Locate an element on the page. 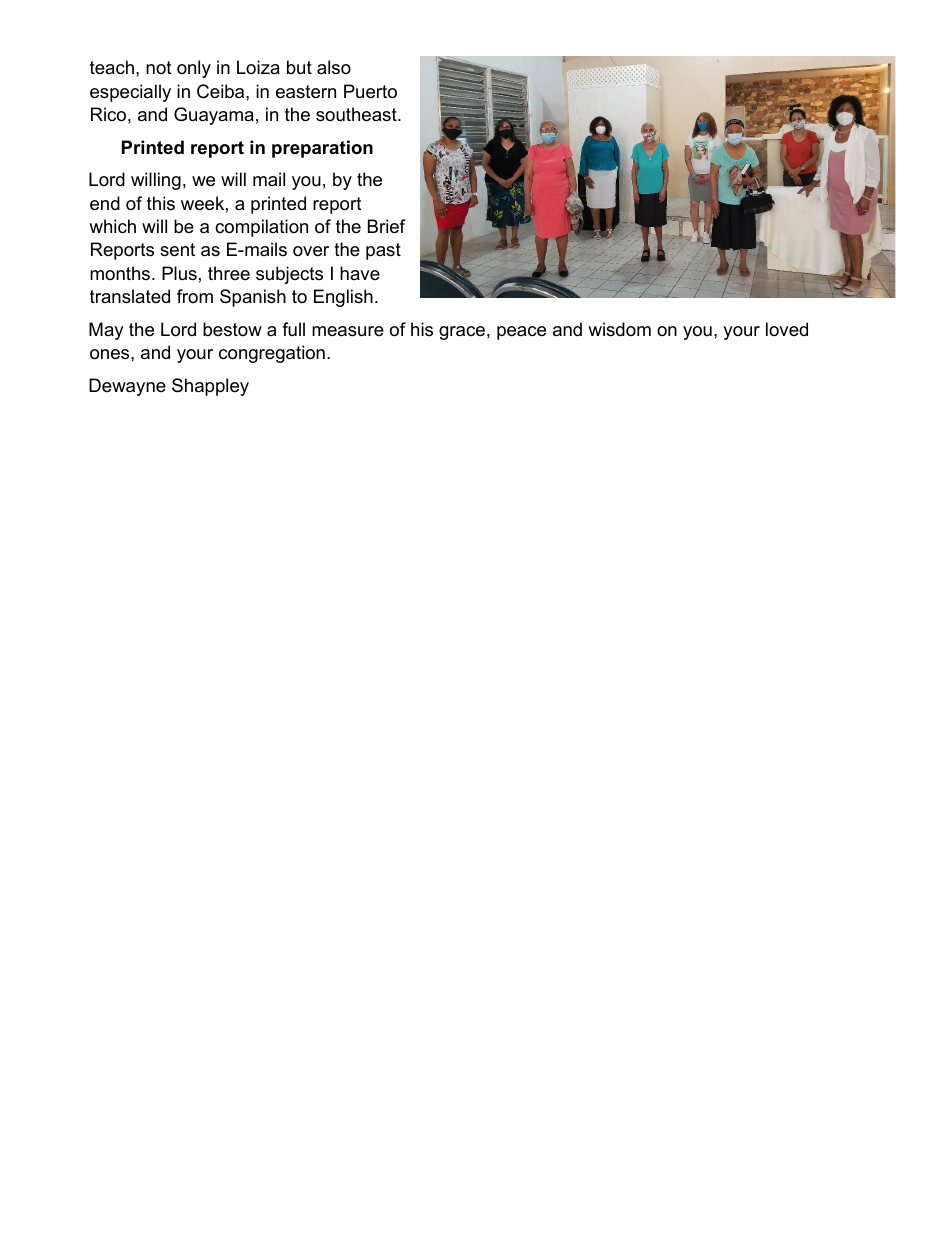 Image resolution: width=952 pixels, height=1233 pixels. past is located at coordinates (383, 251).
